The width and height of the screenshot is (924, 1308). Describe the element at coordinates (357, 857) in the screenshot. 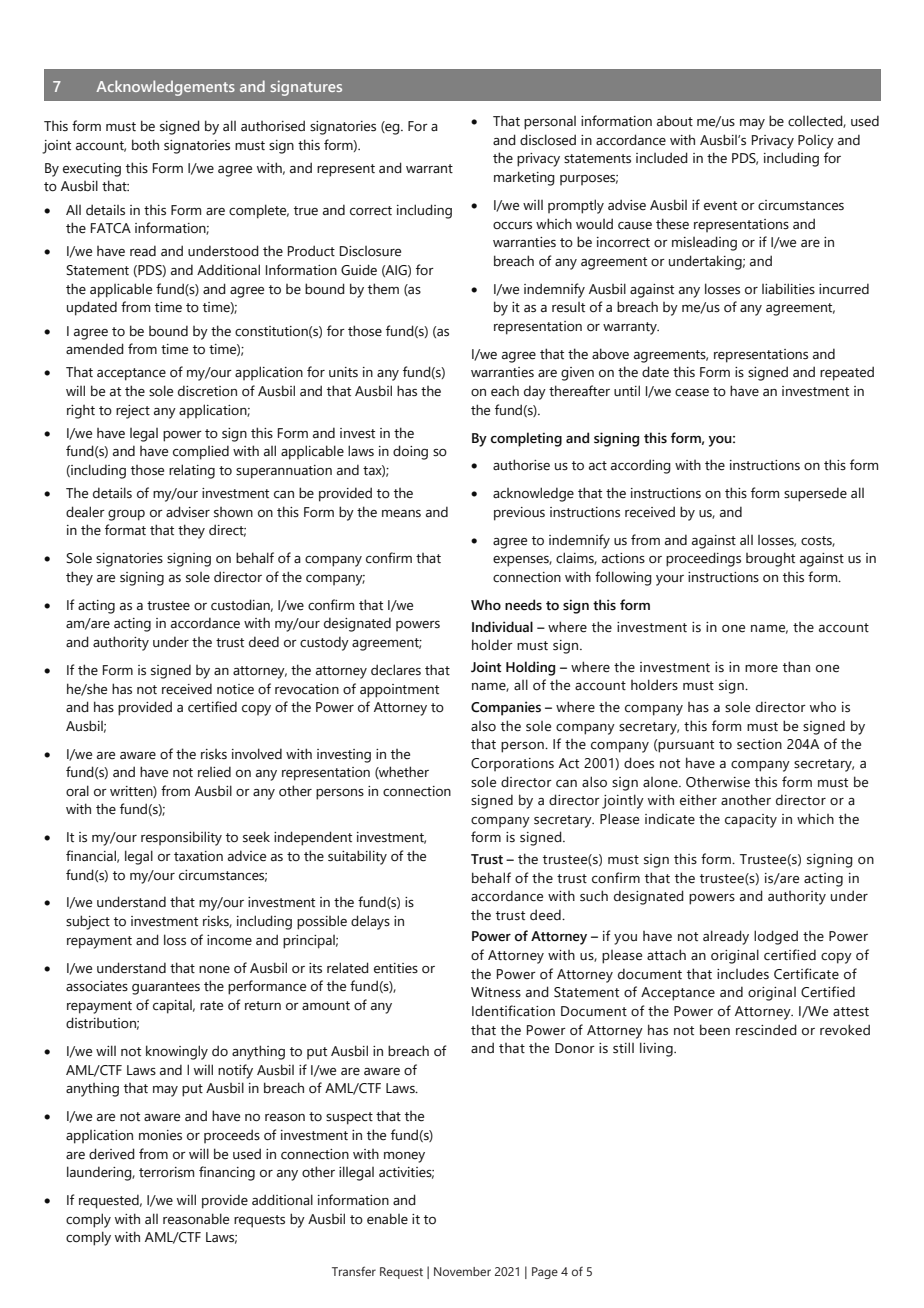

I see `suitability` at that location.
